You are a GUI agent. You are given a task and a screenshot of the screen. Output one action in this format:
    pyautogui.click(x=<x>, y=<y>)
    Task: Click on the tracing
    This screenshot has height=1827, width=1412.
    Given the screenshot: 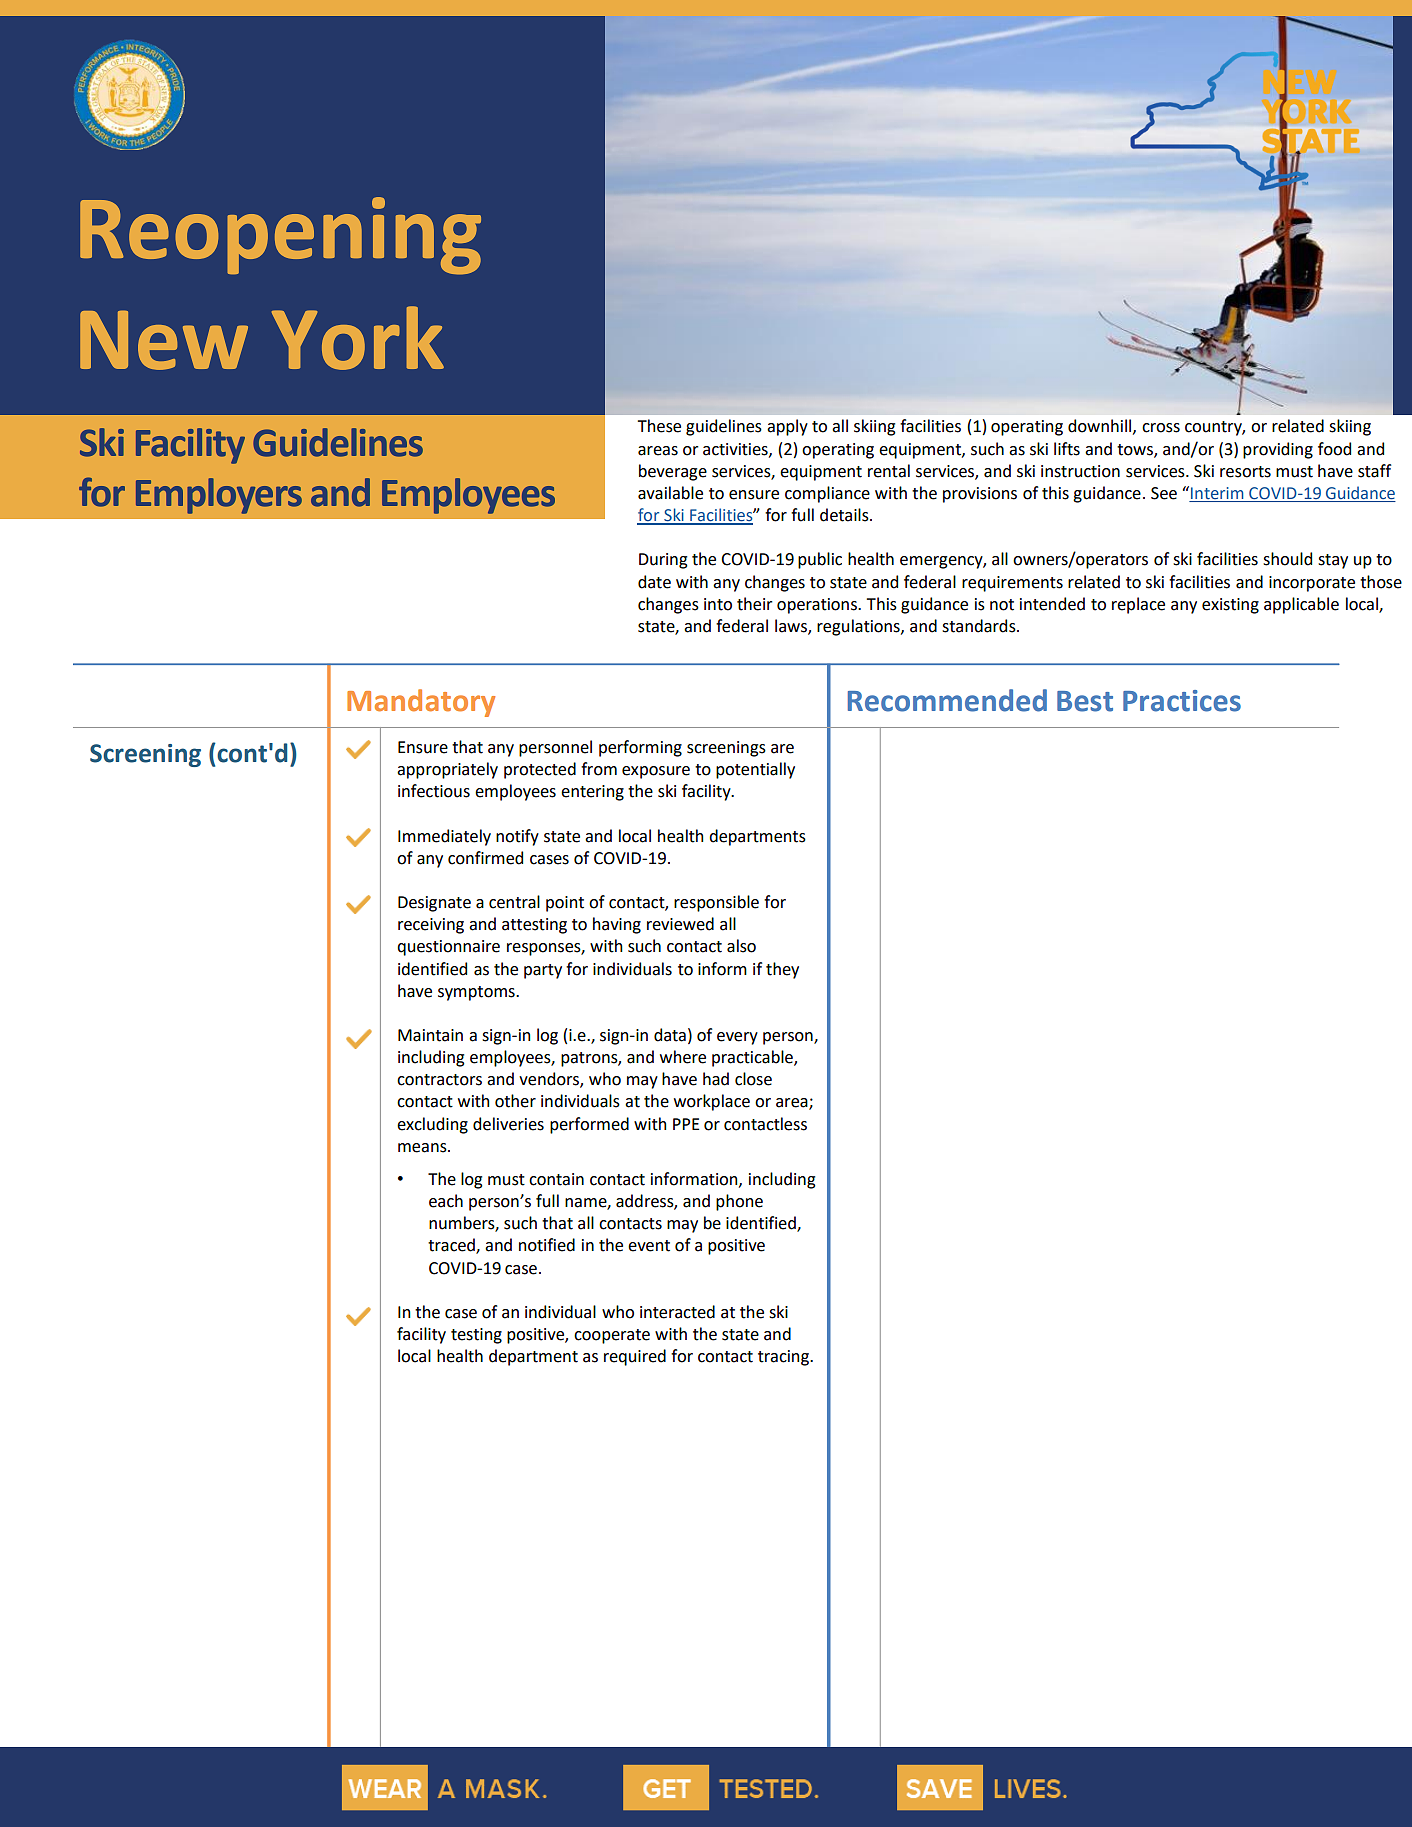 What is the action you would take?
    pyautogui.click(x=784, y=1358)
